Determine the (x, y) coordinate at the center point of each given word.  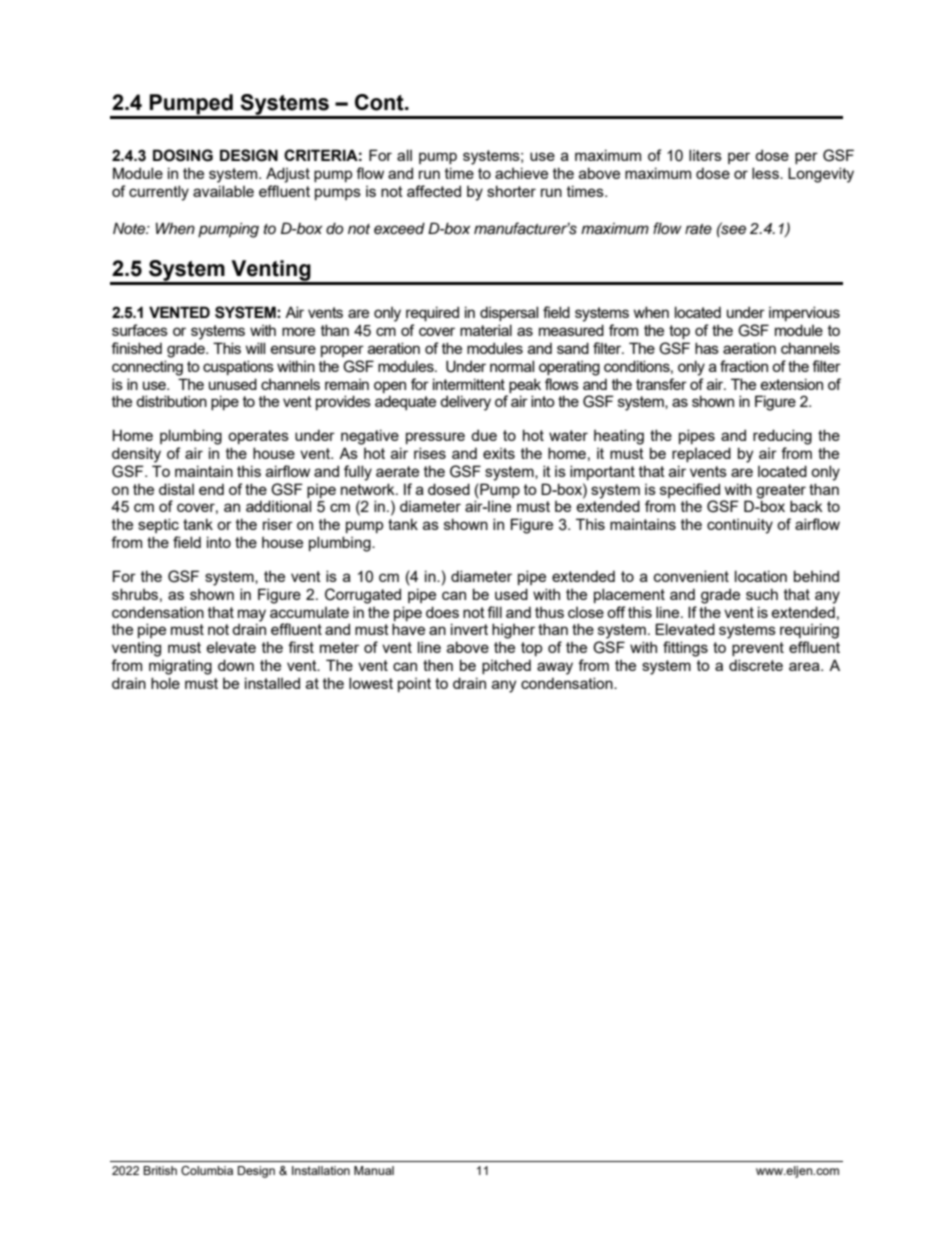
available (223, 191)
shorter (511, 191)
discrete (756, 665)
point (414, 685)
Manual (374, 1170)
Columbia (207, 1170)
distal (176, 489)
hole (165, 683)
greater (781, 491)
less (766, 173)
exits (499, 453)
